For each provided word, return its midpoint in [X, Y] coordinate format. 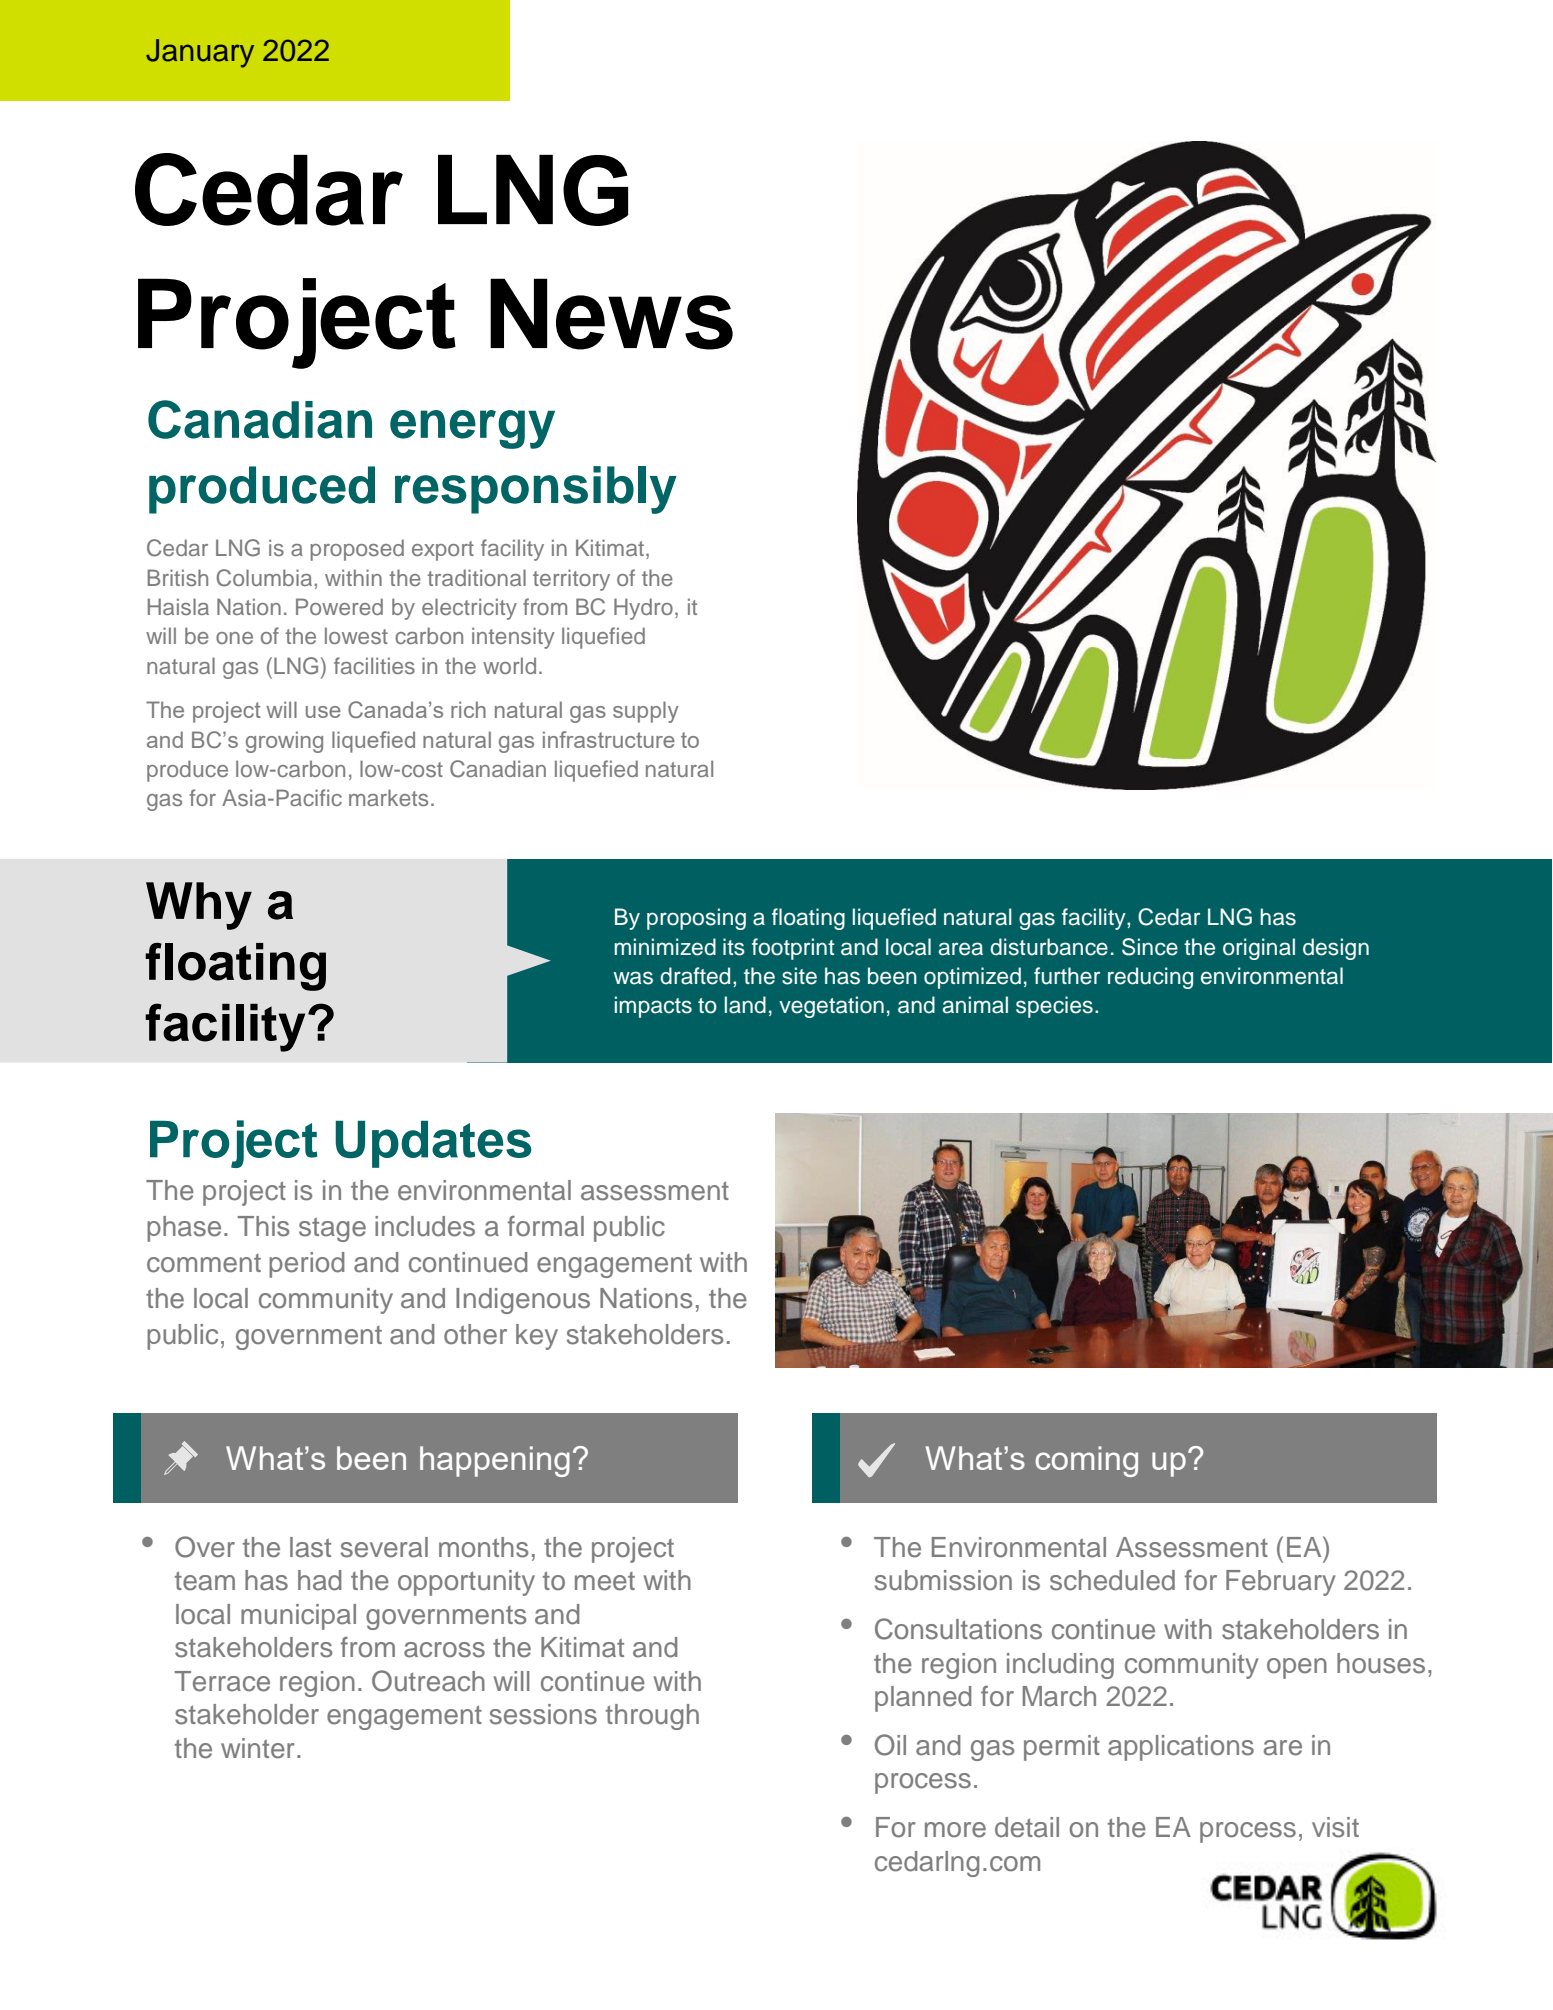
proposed [357, 550]
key [537, 1337]
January [200, 53]
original [1259, 949]
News [611, 314]
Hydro [643, 609]
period [306, 1265]
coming [1086, 1461]
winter [258, 1748]
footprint [793, 949]
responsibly [536, 490]
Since [1150, 947]
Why [199, 906]
